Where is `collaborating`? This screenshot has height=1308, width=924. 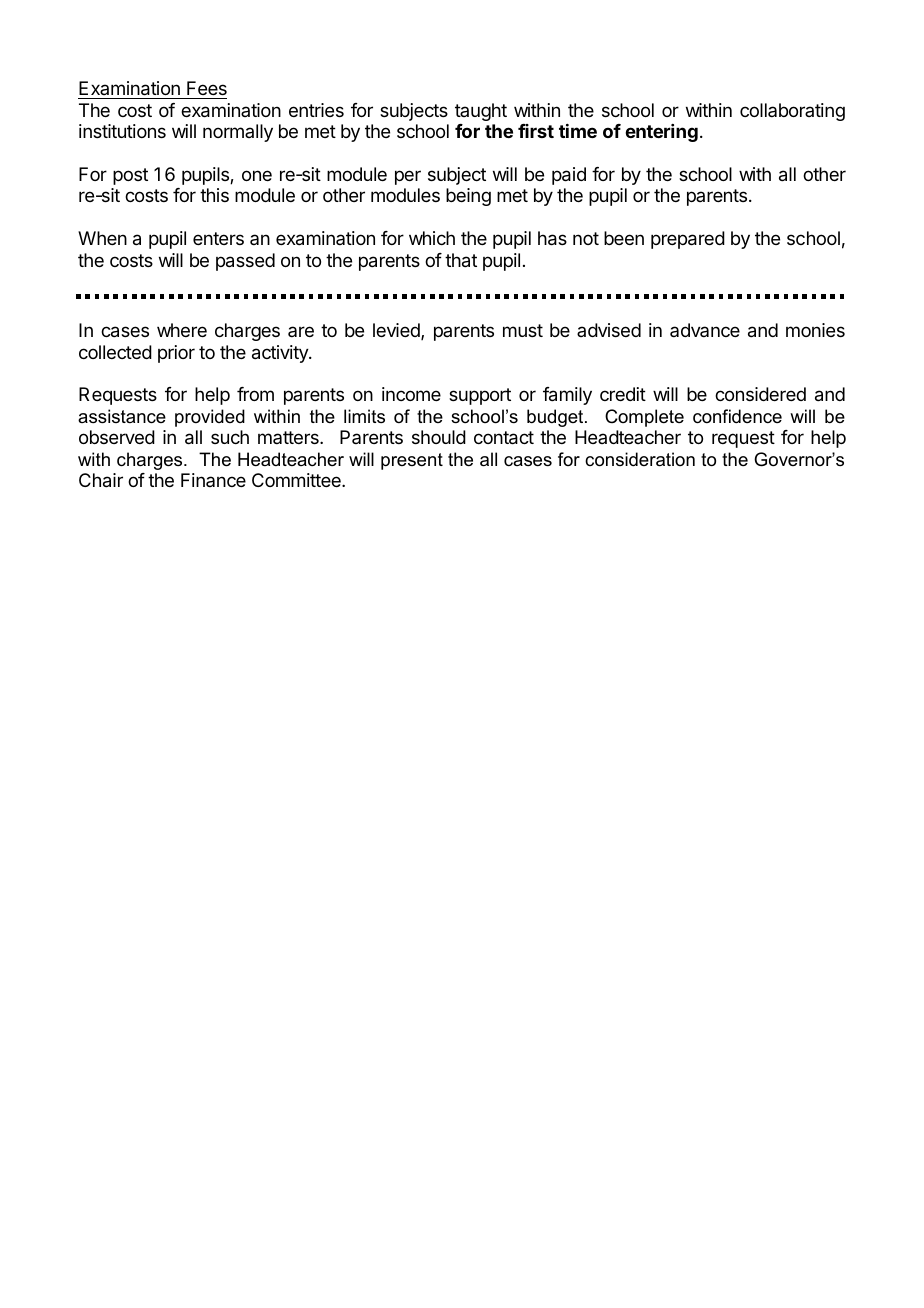
collaborating is located at coordinates (792, 112).
